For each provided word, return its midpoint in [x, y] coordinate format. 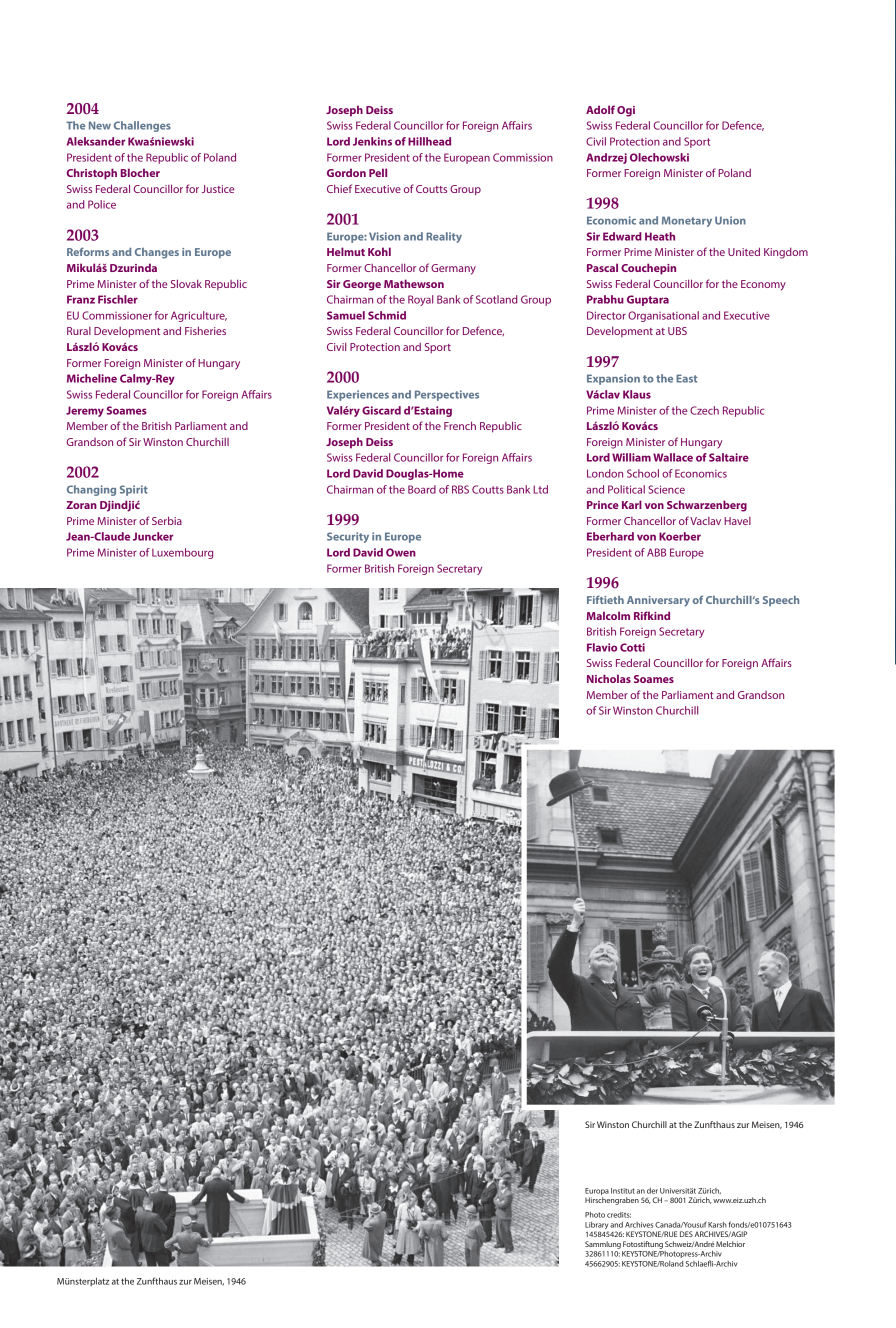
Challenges [142, 126]
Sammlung [603, 1245]
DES [686, 1234]
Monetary [687, 221]
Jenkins [372, 141]
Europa [597, 1193]
